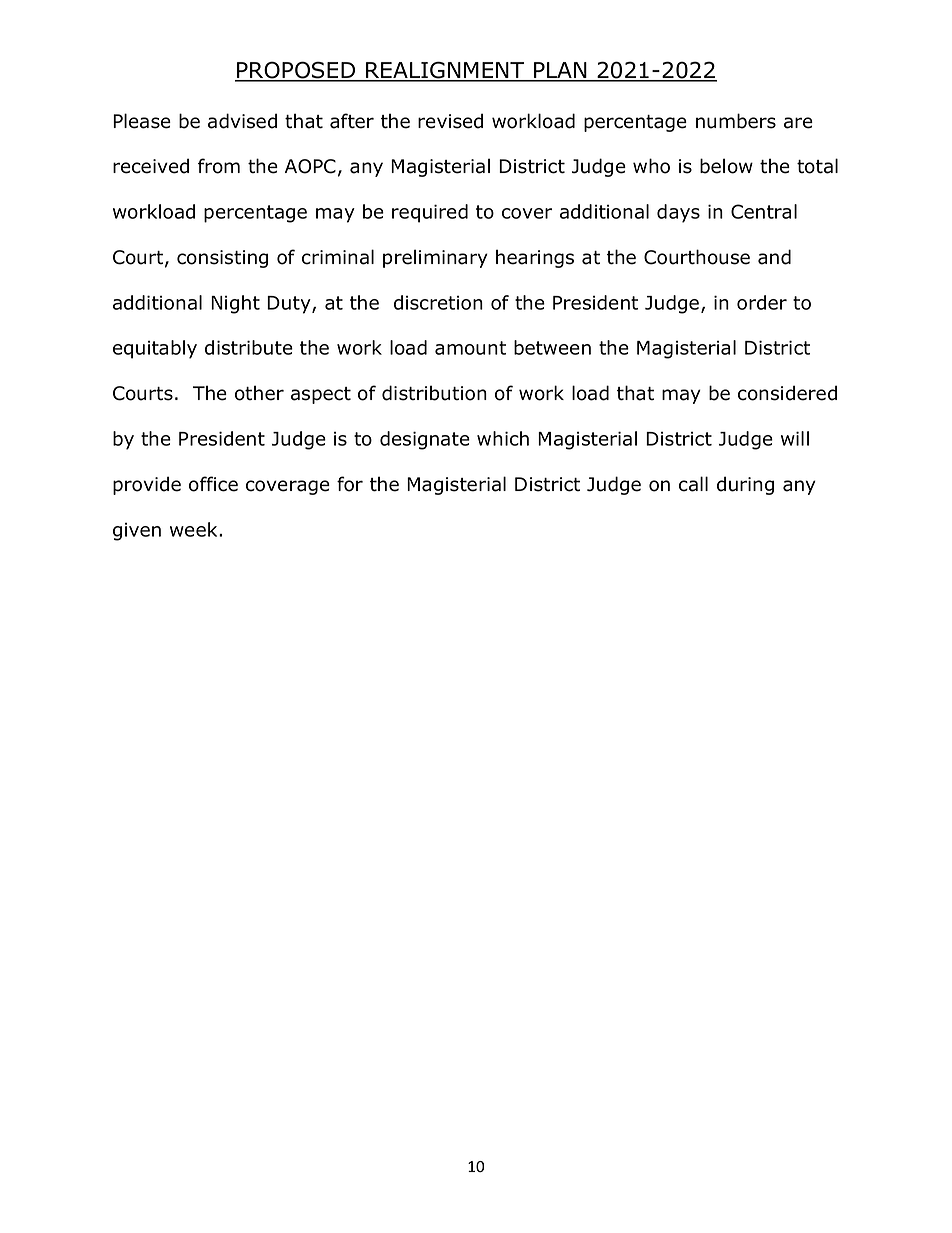 The width and height of the image is (952, 1233). I want to click on REALIGNMENT, so click(445, 71).
